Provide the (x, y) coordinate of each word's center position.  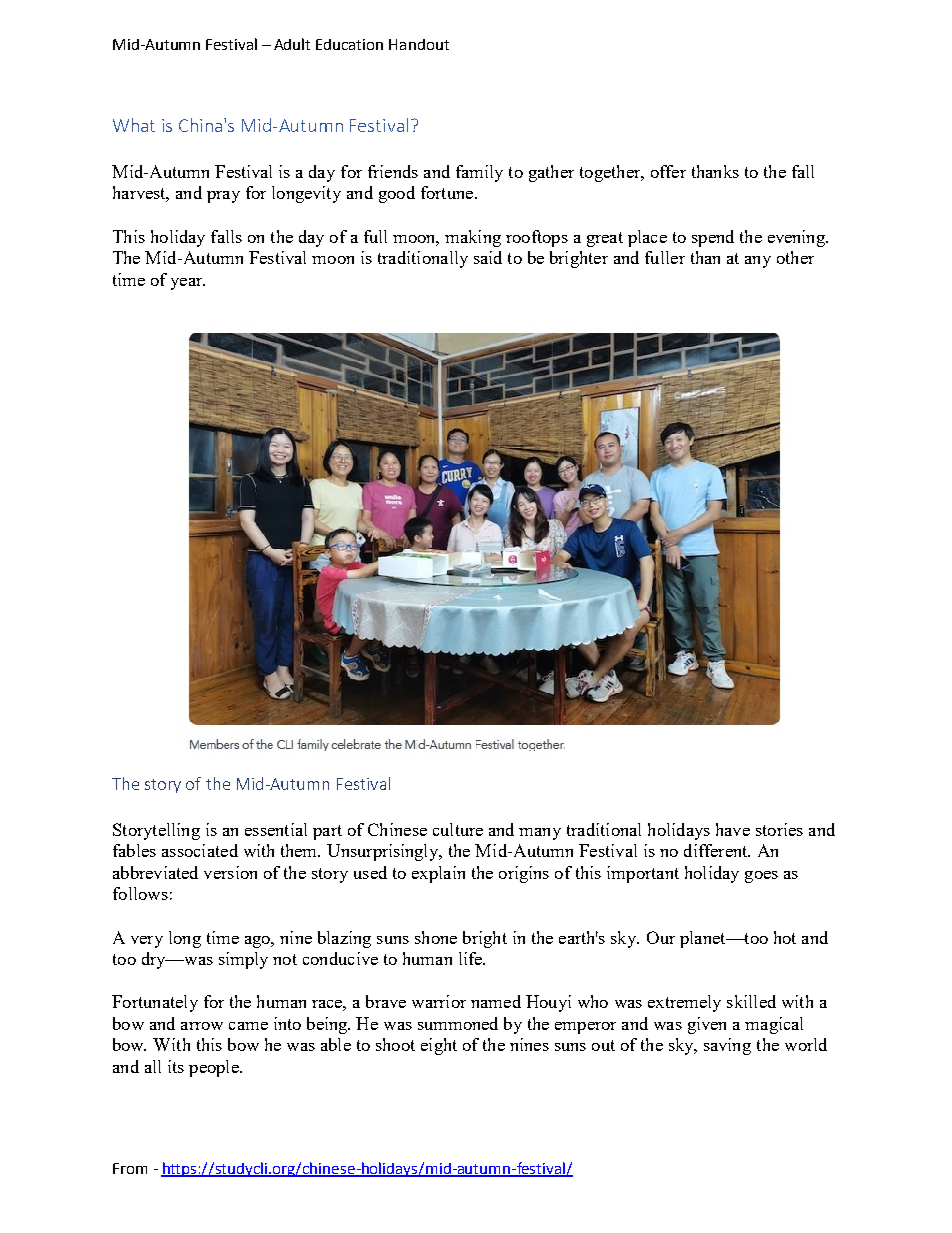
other (795, 257)
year (188, 284)
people (215, 1068)
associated (200, 850)
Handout (419, 44)
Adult (292, 44)
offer (668, 171)
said (488, 257)
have (733, 829)
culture (458, 829)
